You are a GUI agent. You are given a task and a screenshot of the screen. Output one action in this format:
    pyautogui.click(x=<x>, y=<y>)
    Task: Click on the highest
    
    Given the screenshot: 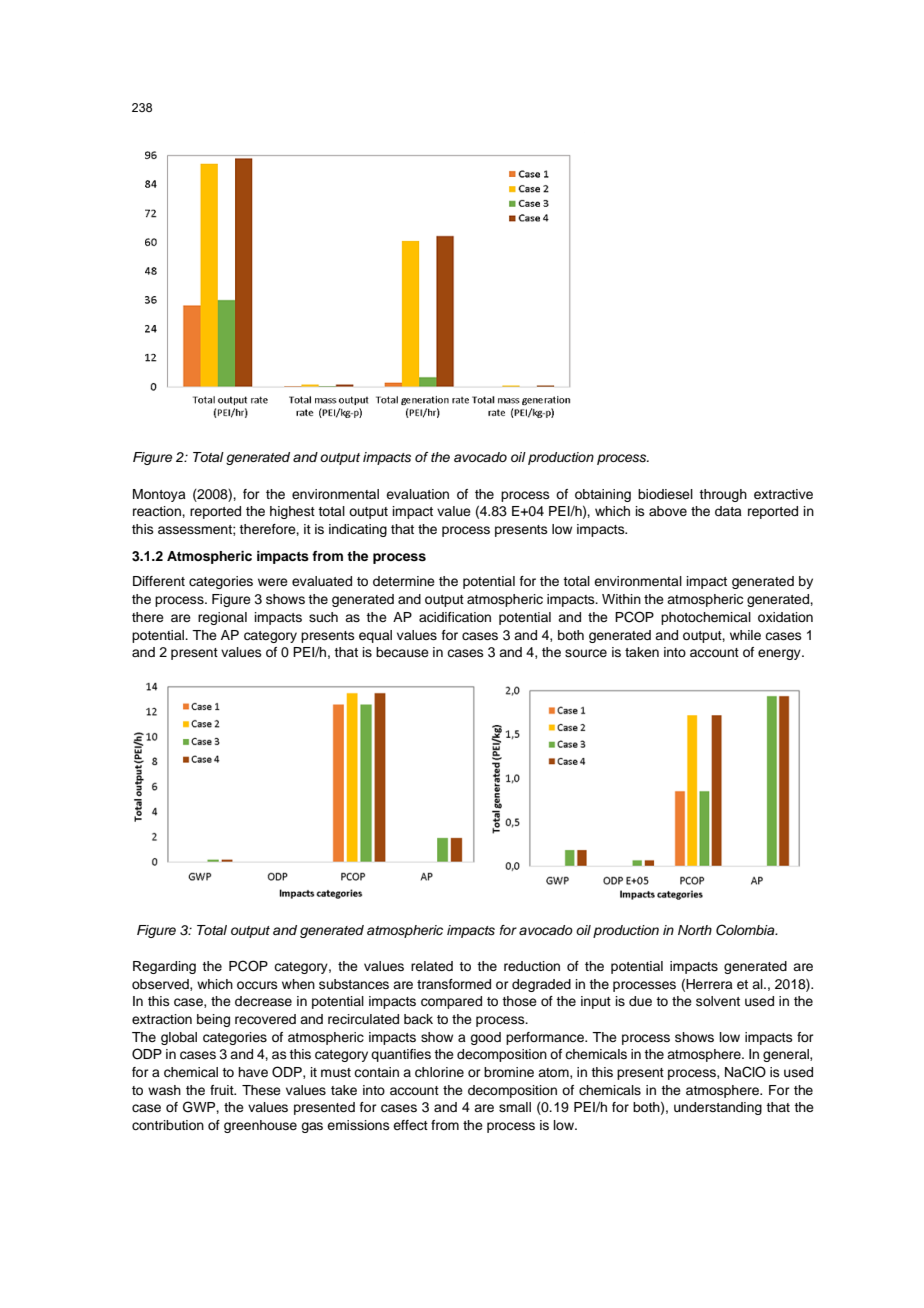 What is the action you would take?
    pyautogui.click(x=292, y=512)
